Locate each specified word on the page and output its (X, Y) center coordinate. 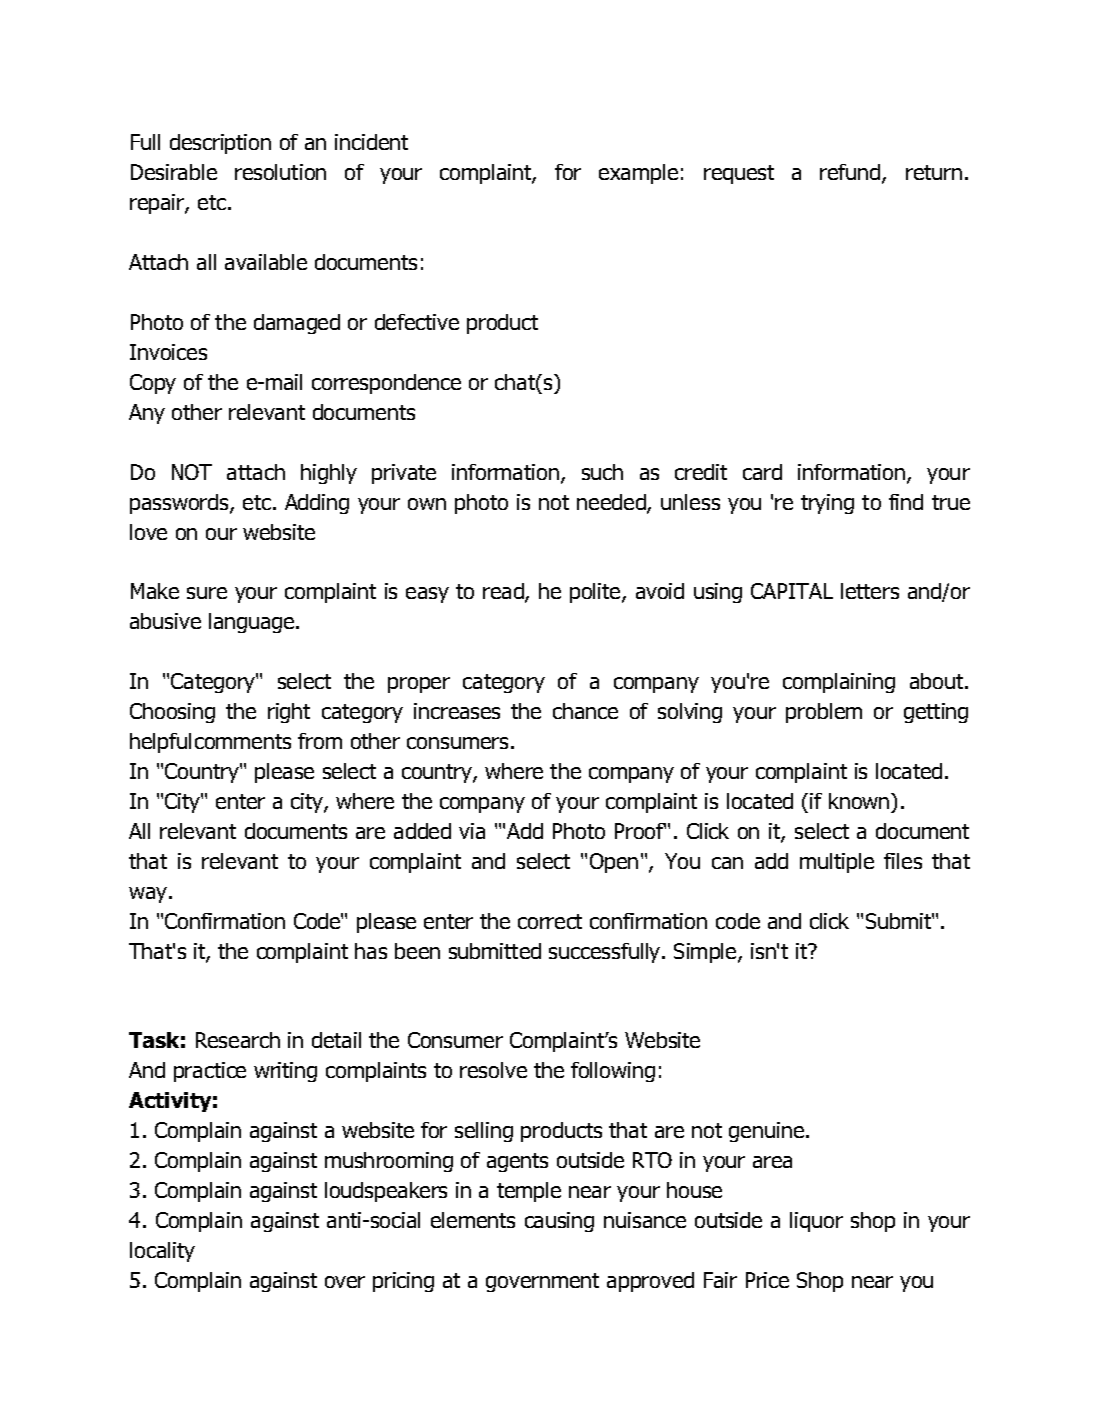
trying (827, 504)
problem (824, 713)
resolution (280, 172)
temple (529, 1192)
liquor (816, 1222)
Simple (706, 953)
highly (329, 474)
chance (585, 711)
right (289, 713)
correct (550, 921)
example (638, 174)
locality (162, 1252)
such (602, 472)
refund (851, 174)
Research (238, 1040)
